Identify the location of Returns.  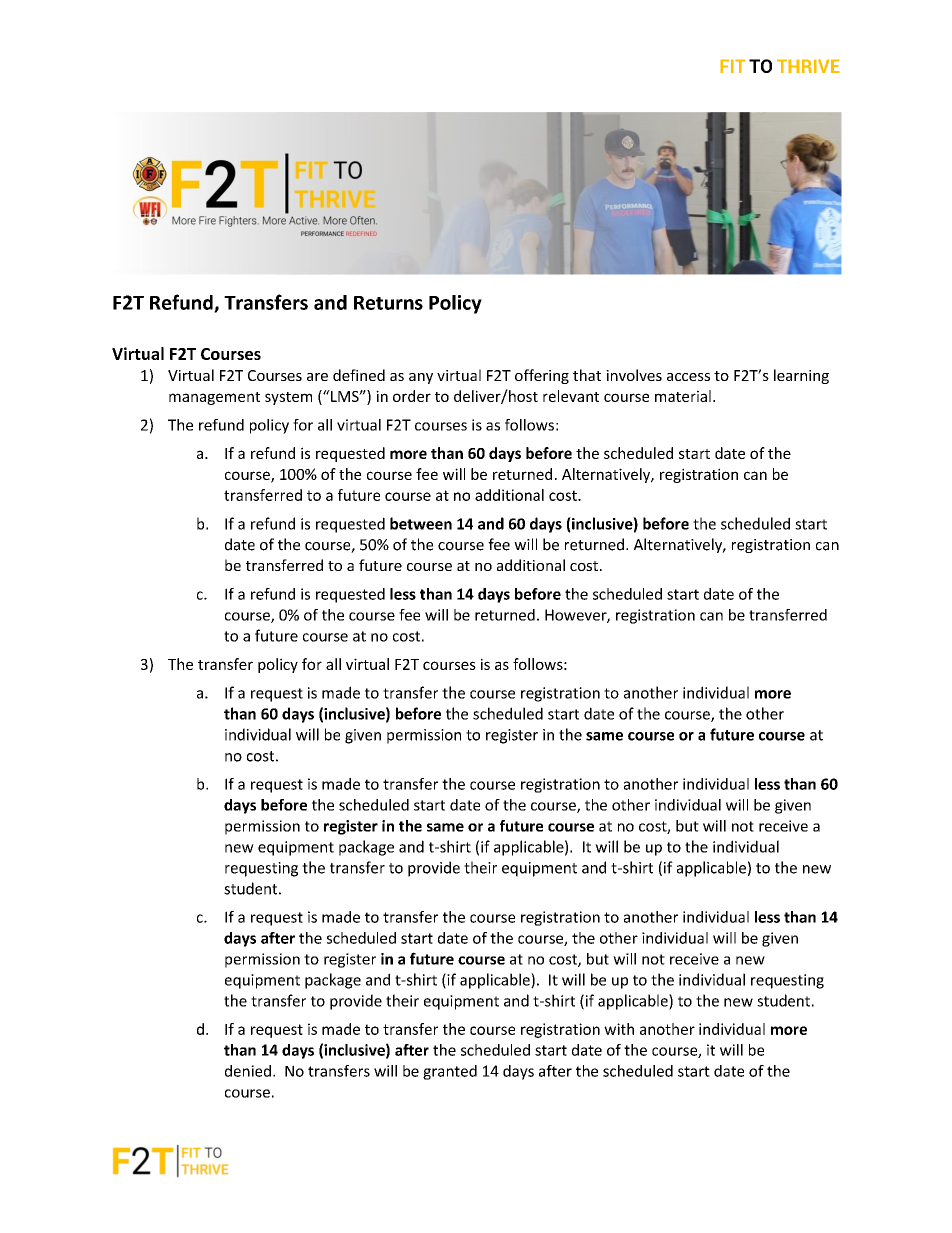
(388, 303).
